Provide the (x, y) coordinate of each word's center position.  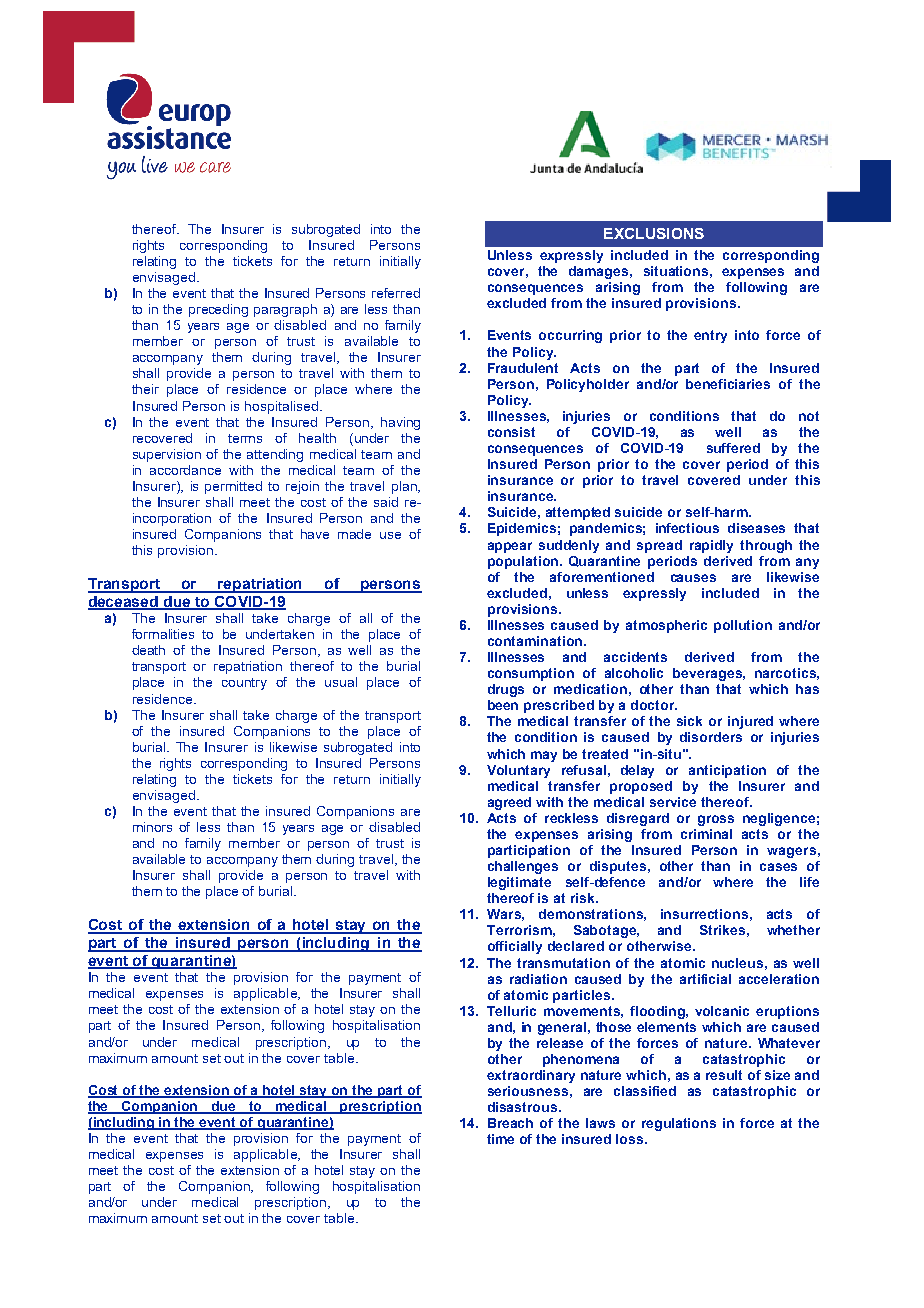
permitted (233, 487)
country (244, 684)
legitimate (519, 883)
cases (778, 867)
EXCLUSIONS (654, 233)
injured (750, 722)
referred (396, 293)
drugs (506, 690)
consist (511, 432)
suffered (733, 448)
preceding (218, 310)
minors (152, 827)
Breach (510, 1123)
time (500, 1139)
